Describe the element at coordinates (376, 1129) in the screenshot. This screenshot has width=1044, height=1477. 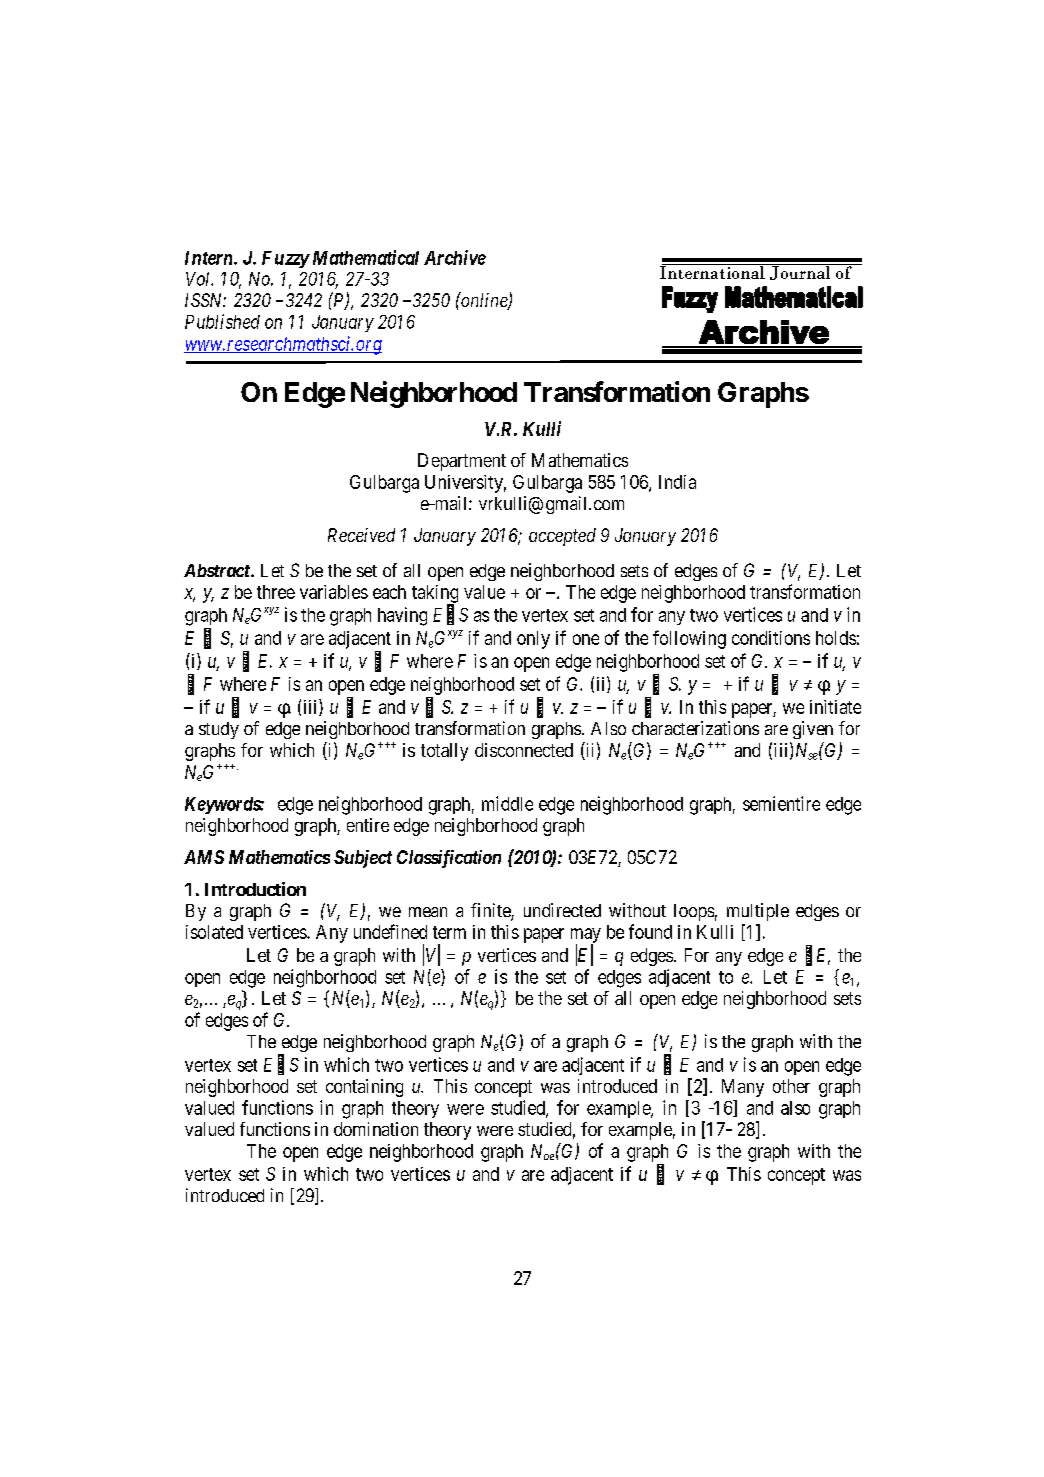
I see `domination` at that location.
